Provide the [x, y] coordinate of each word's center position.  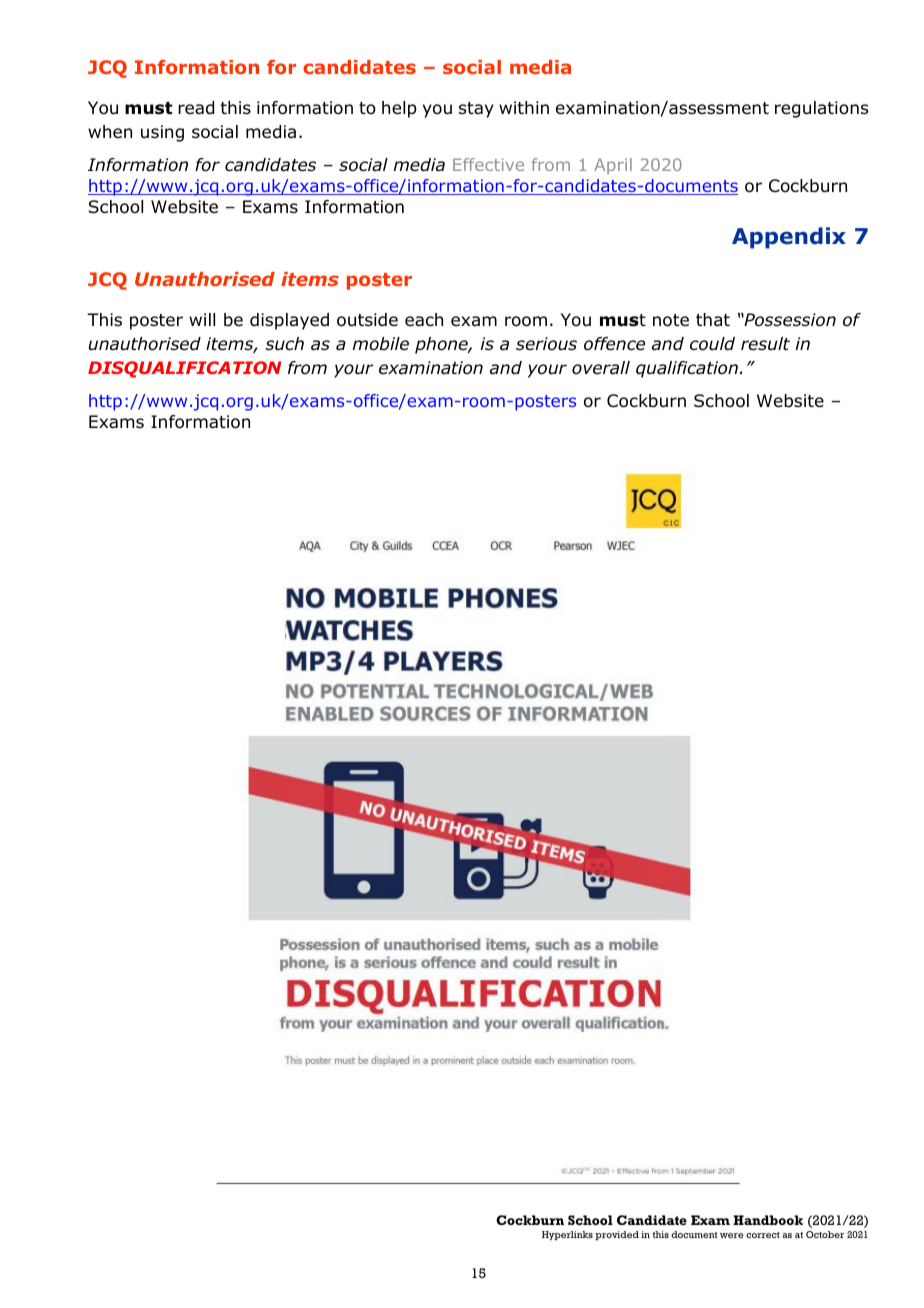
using [162, 133]
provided [617, 1235]
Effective [488, 164]
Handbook [768, 1220]
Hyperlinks [567, 1235]
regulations [821, 109]
